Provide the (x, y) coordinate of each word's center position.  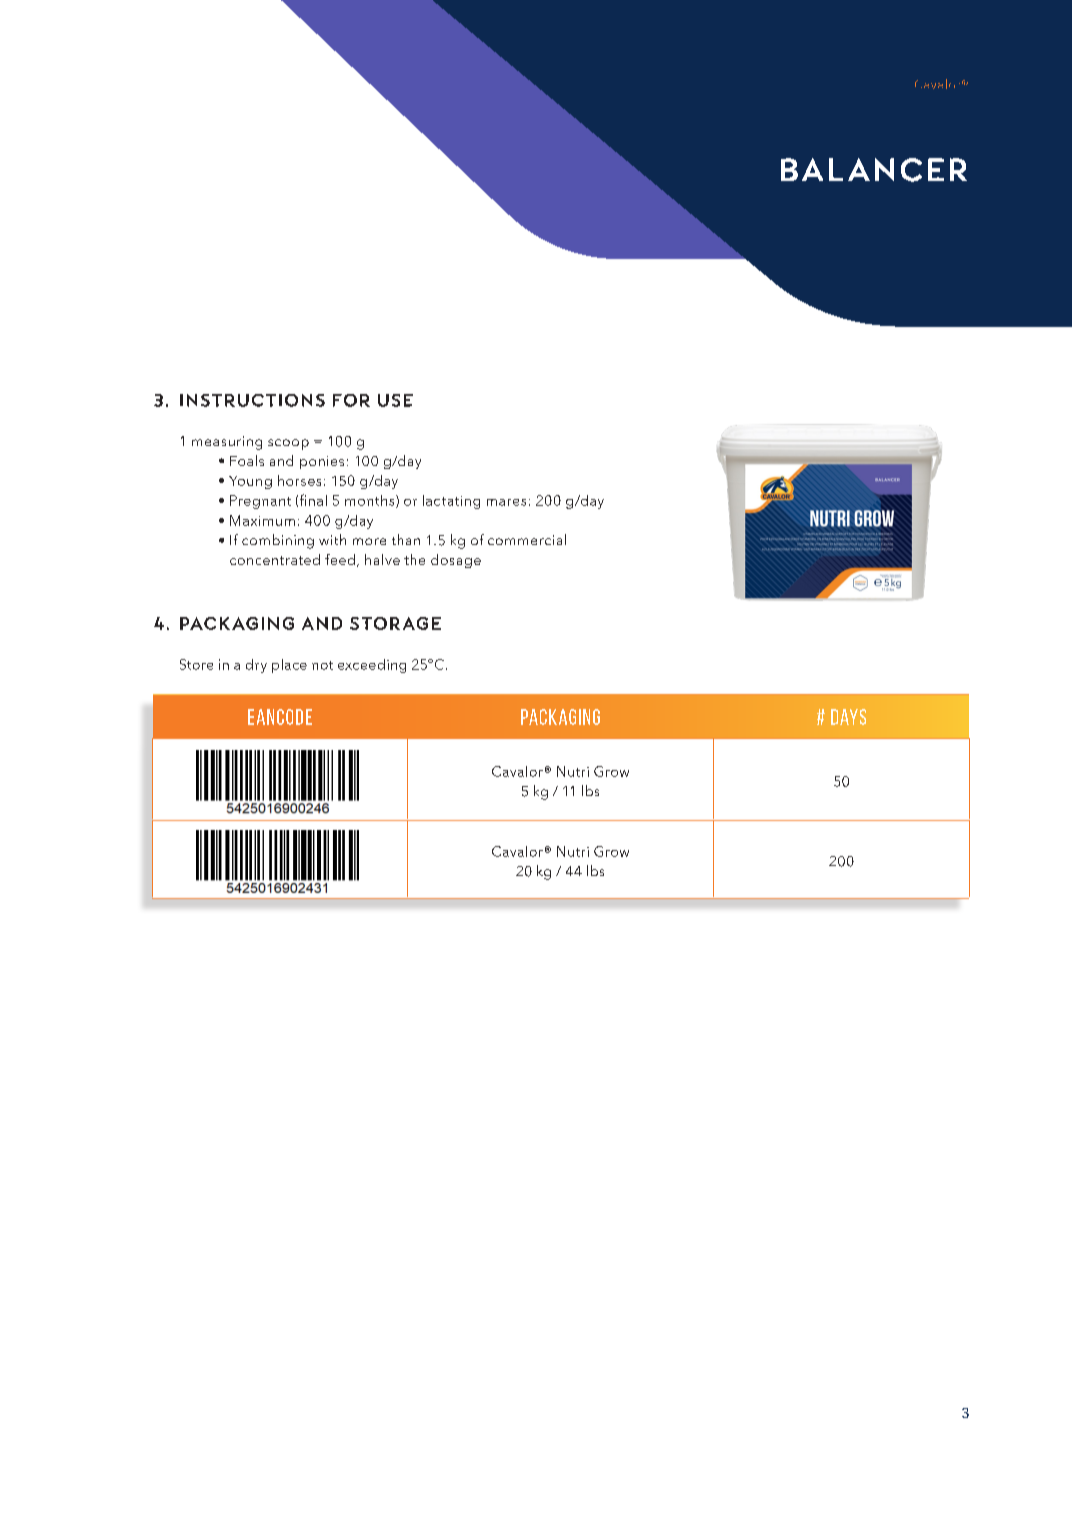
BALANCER (874, 170)
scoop (288, 444)
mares (506, 502)
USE (395, 400)
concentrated (275, 559)
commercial (527, 539)
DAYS (848, 717)
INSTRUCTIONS (252, 400)
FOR (351, 400)
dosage (456, 561)
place (289, 666)
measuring (227, 443)
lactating (451, 502)
